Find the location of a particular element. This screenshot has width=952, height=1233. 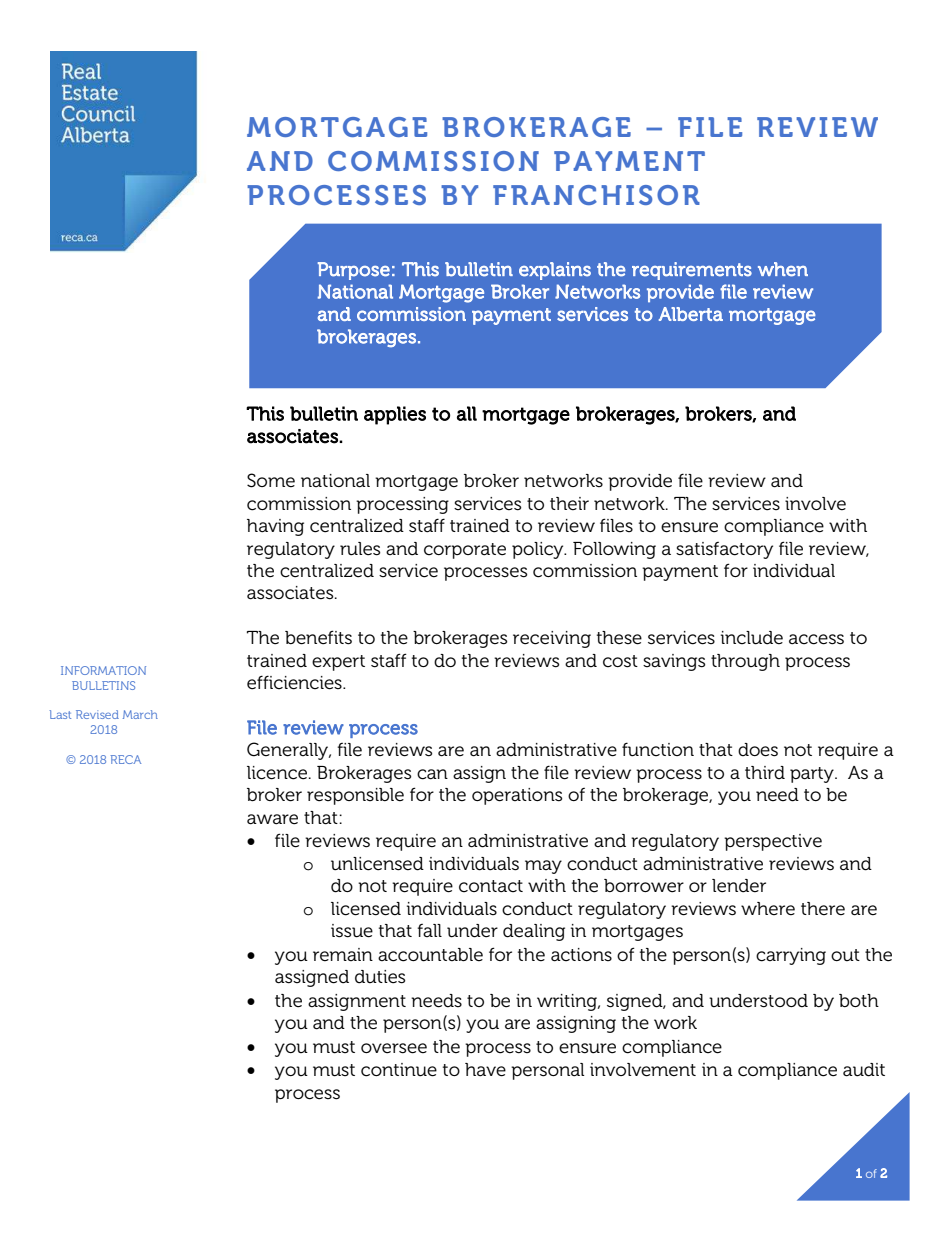

when is located at coordinates (783, 269).
